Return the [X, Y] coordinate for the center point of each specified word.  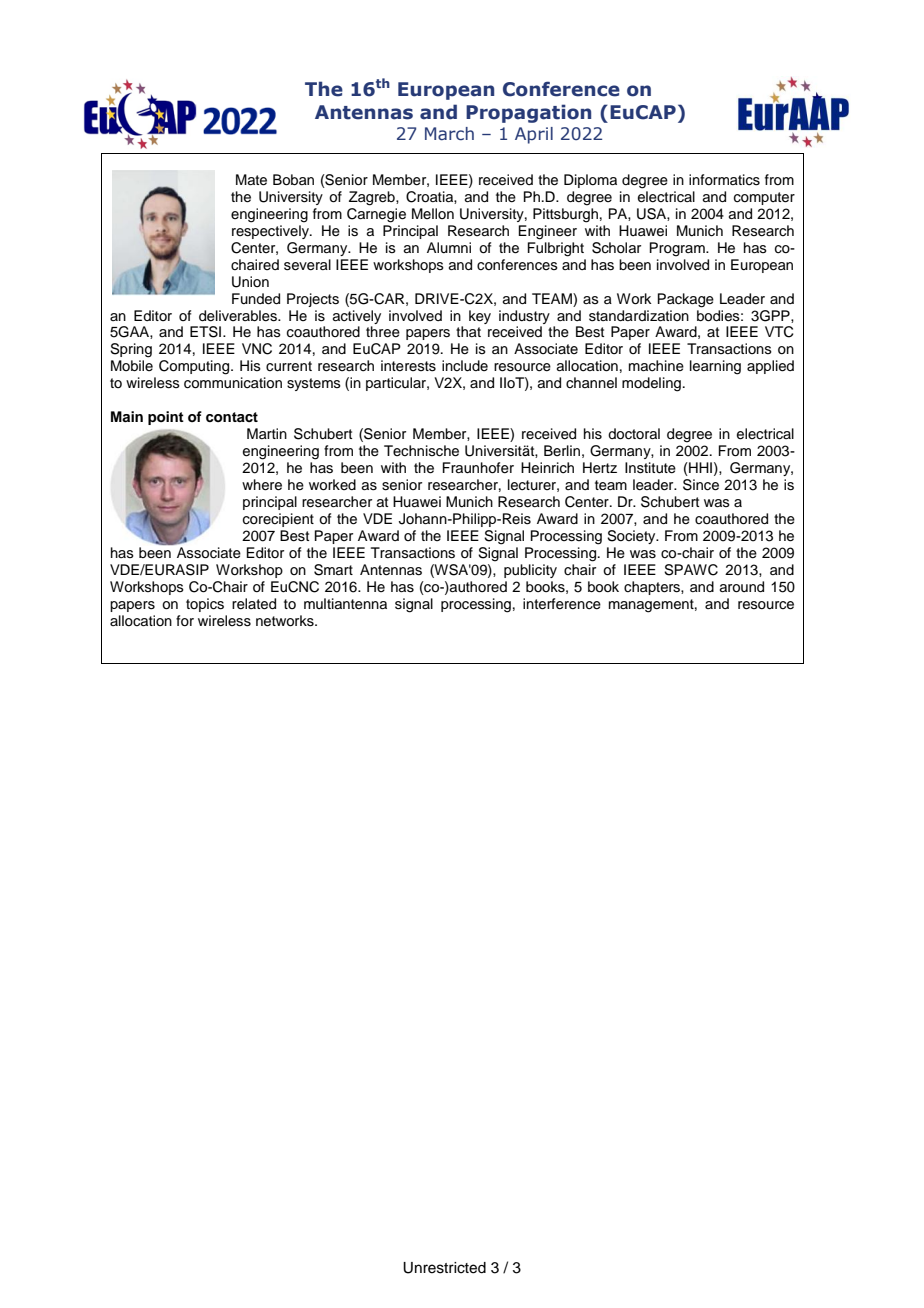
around [742, 587]
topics [205, 605]
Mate [251, 180]
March [449, 134]
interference [562, 604]
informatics [724, 180]
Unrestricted [444, 1268]
